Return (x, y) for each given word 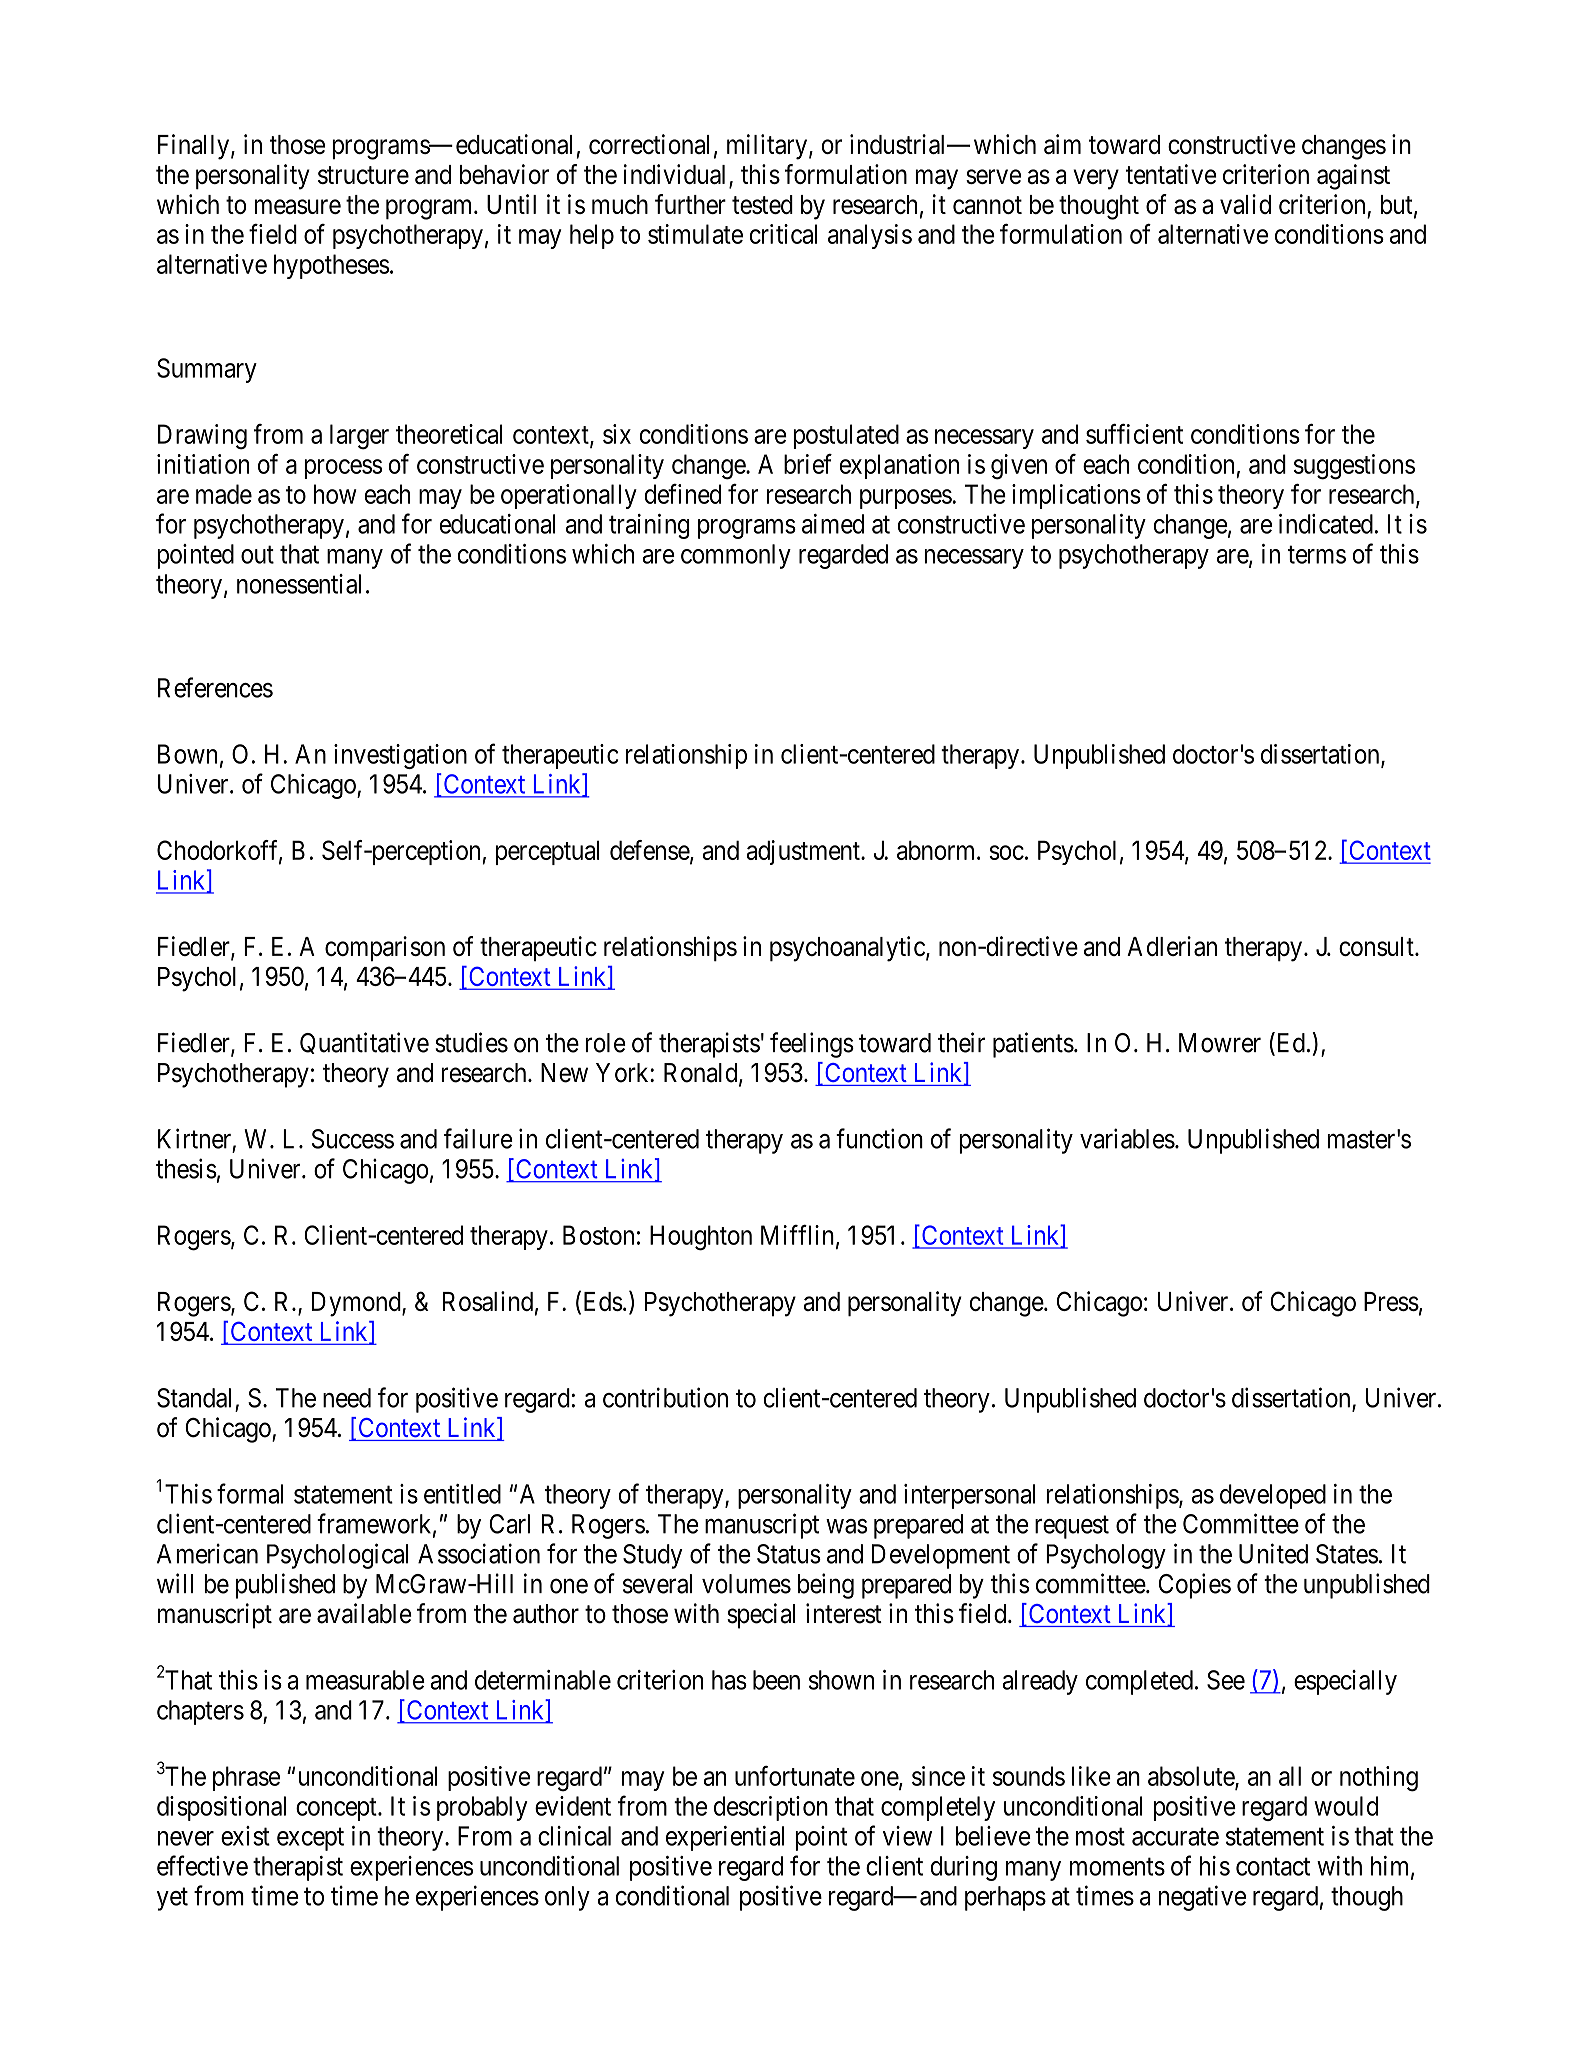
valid (1245, 204)
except (310, 1839)
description (771, 1808)
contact (1273, 1867)
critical (783, 234)
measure (298, 206)
